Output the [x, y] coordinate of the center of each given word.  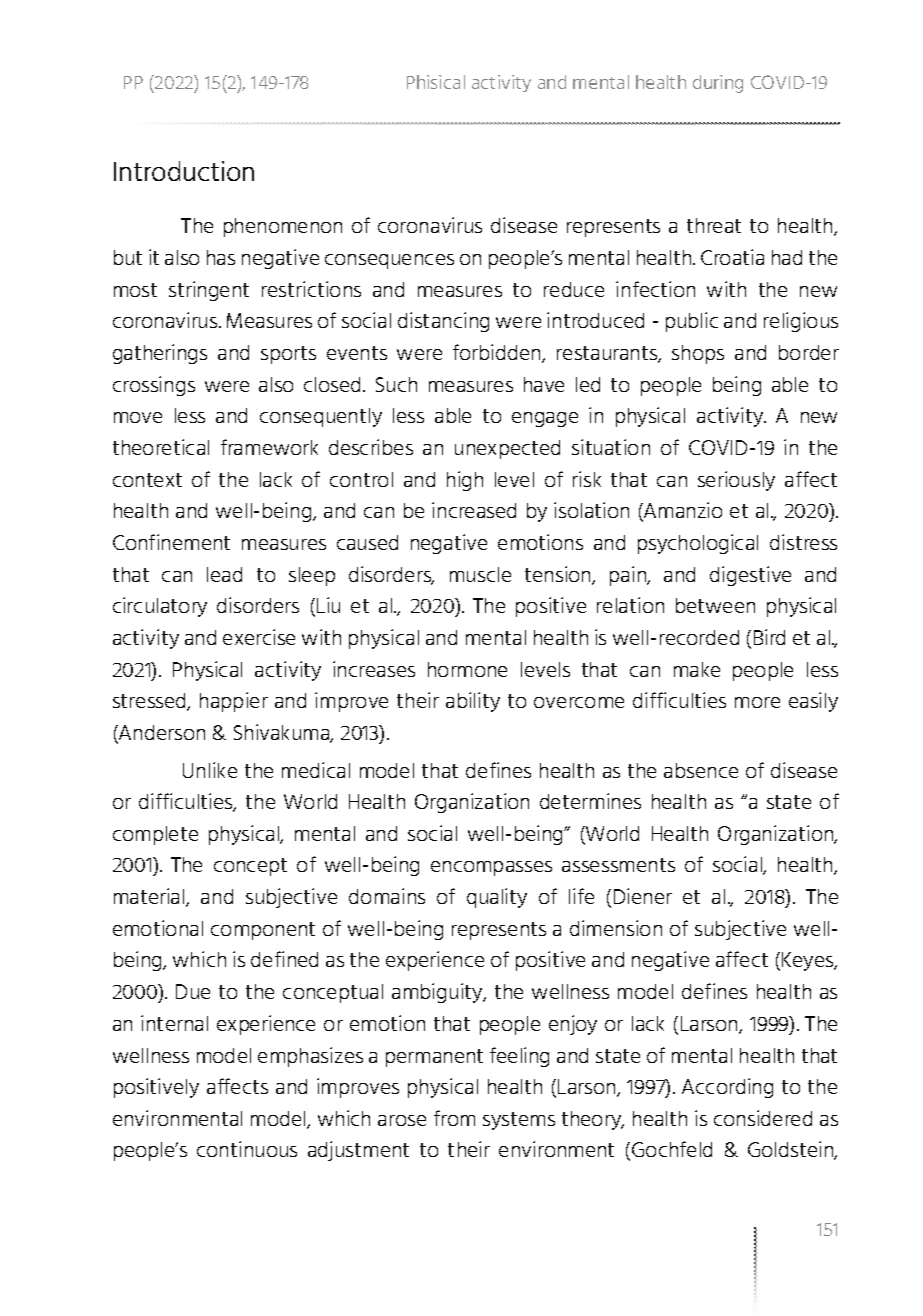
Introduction [184, 171]
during [718, 84]
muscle [480, 574]
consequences [389, 261]
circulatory [160, 607]
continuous [247, 1149]
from [454, 1118]
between [715, 605]
